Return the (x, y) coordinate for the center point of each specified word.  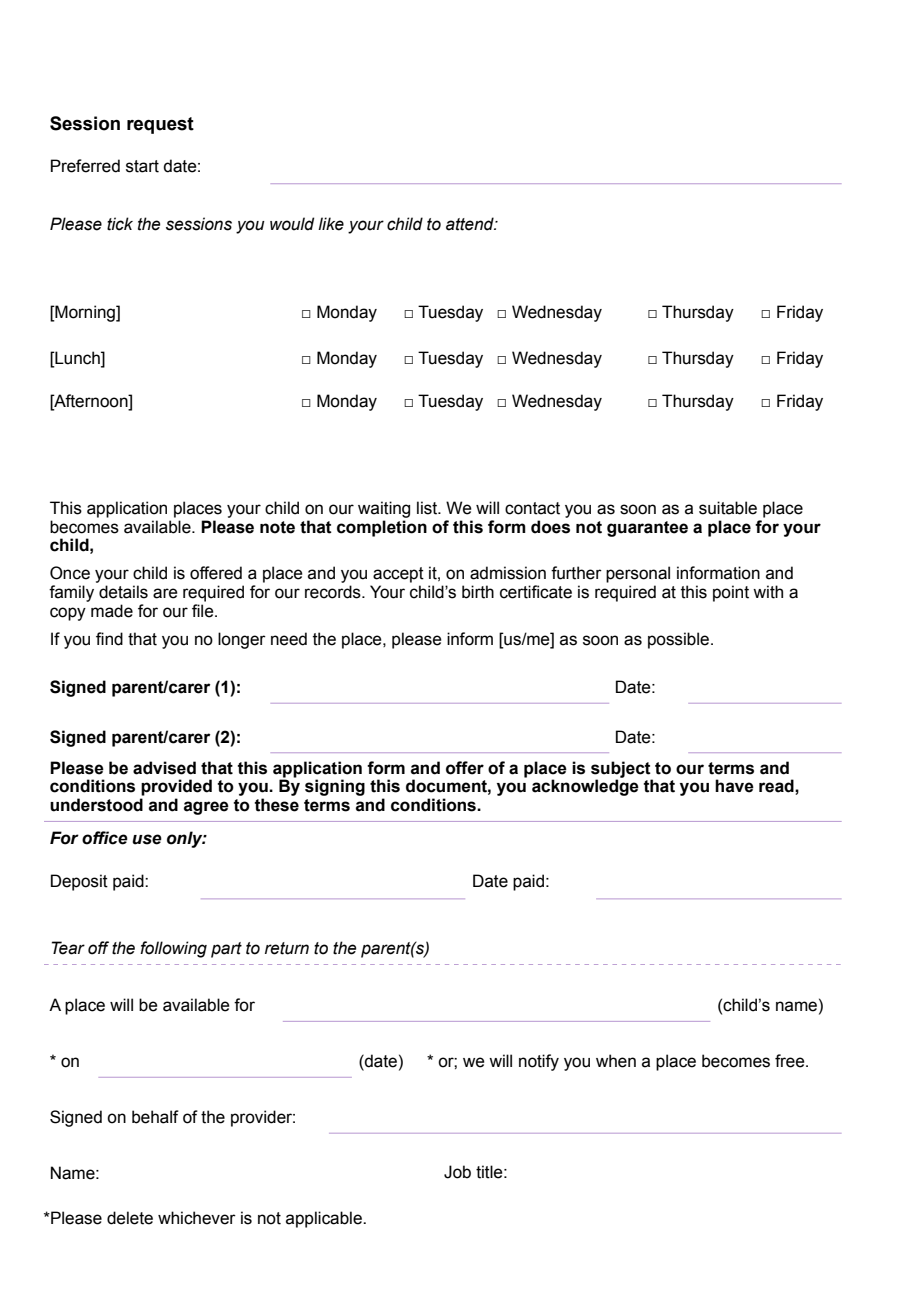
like (331, 224)
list (428, 508)
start (142, 166)
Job (457, 1172)
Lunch (77, 358)
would (292, 224)
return (287, 948)
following (173, 949)
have (734, 786)
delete (130, 1218)
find (109, 639)
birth (478, 592)
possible (678, 640)
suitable (728, 508)
